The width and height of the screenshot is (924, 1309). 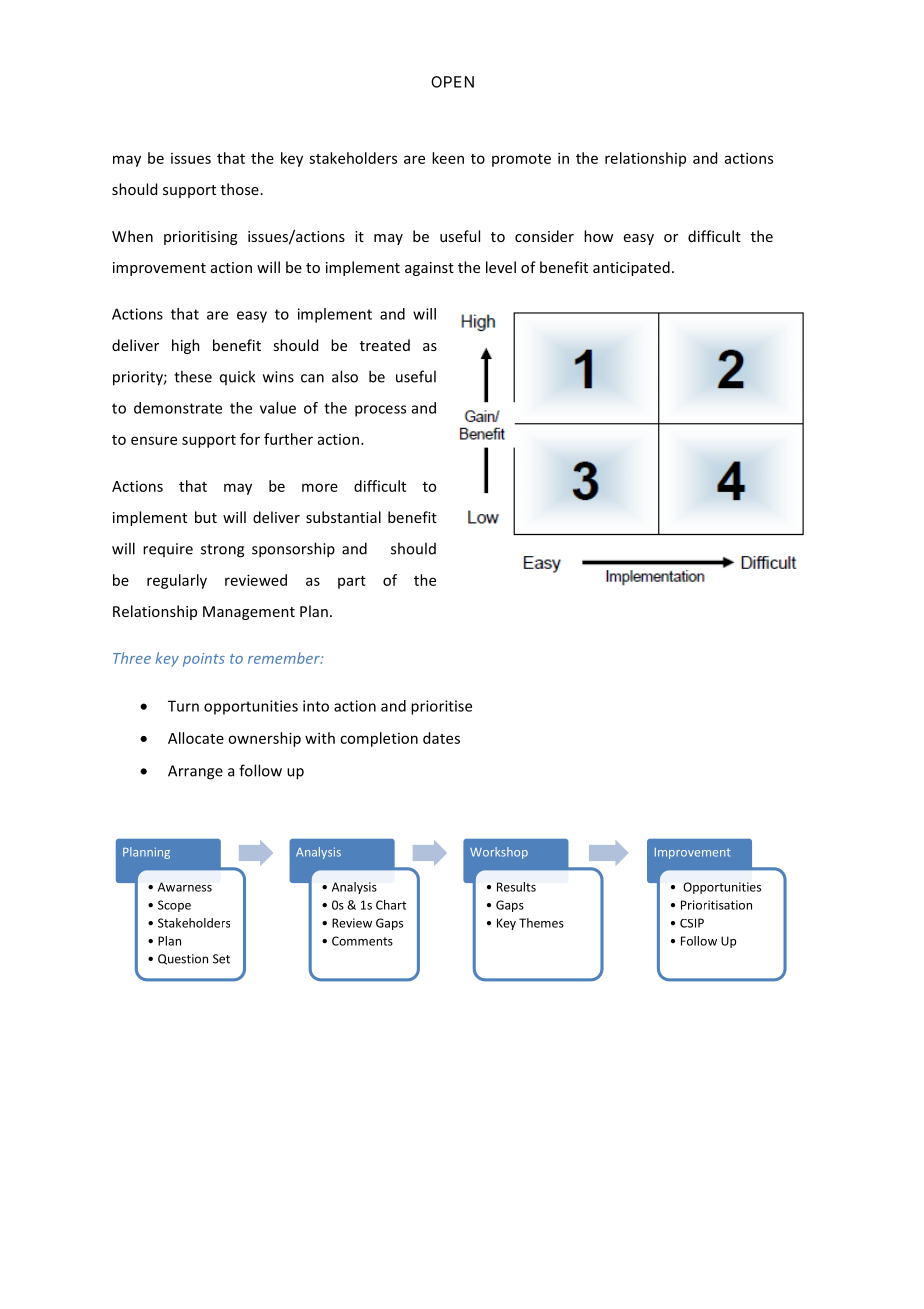 I want to click on promote, so click(x=521, y=160).
